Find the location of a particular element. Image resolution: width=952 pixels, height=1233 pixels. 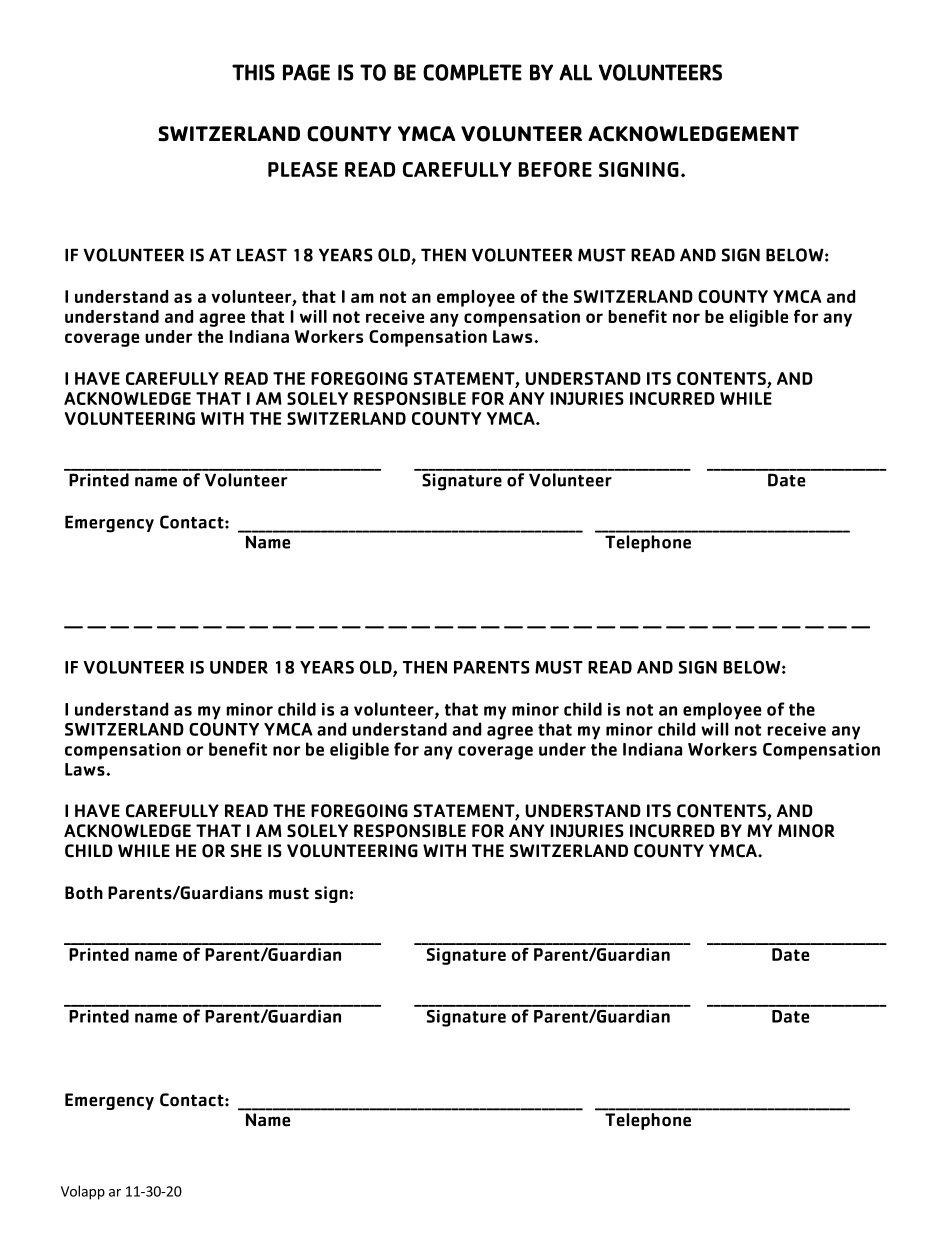

BEFORE is located at coordinates (555, 169).
